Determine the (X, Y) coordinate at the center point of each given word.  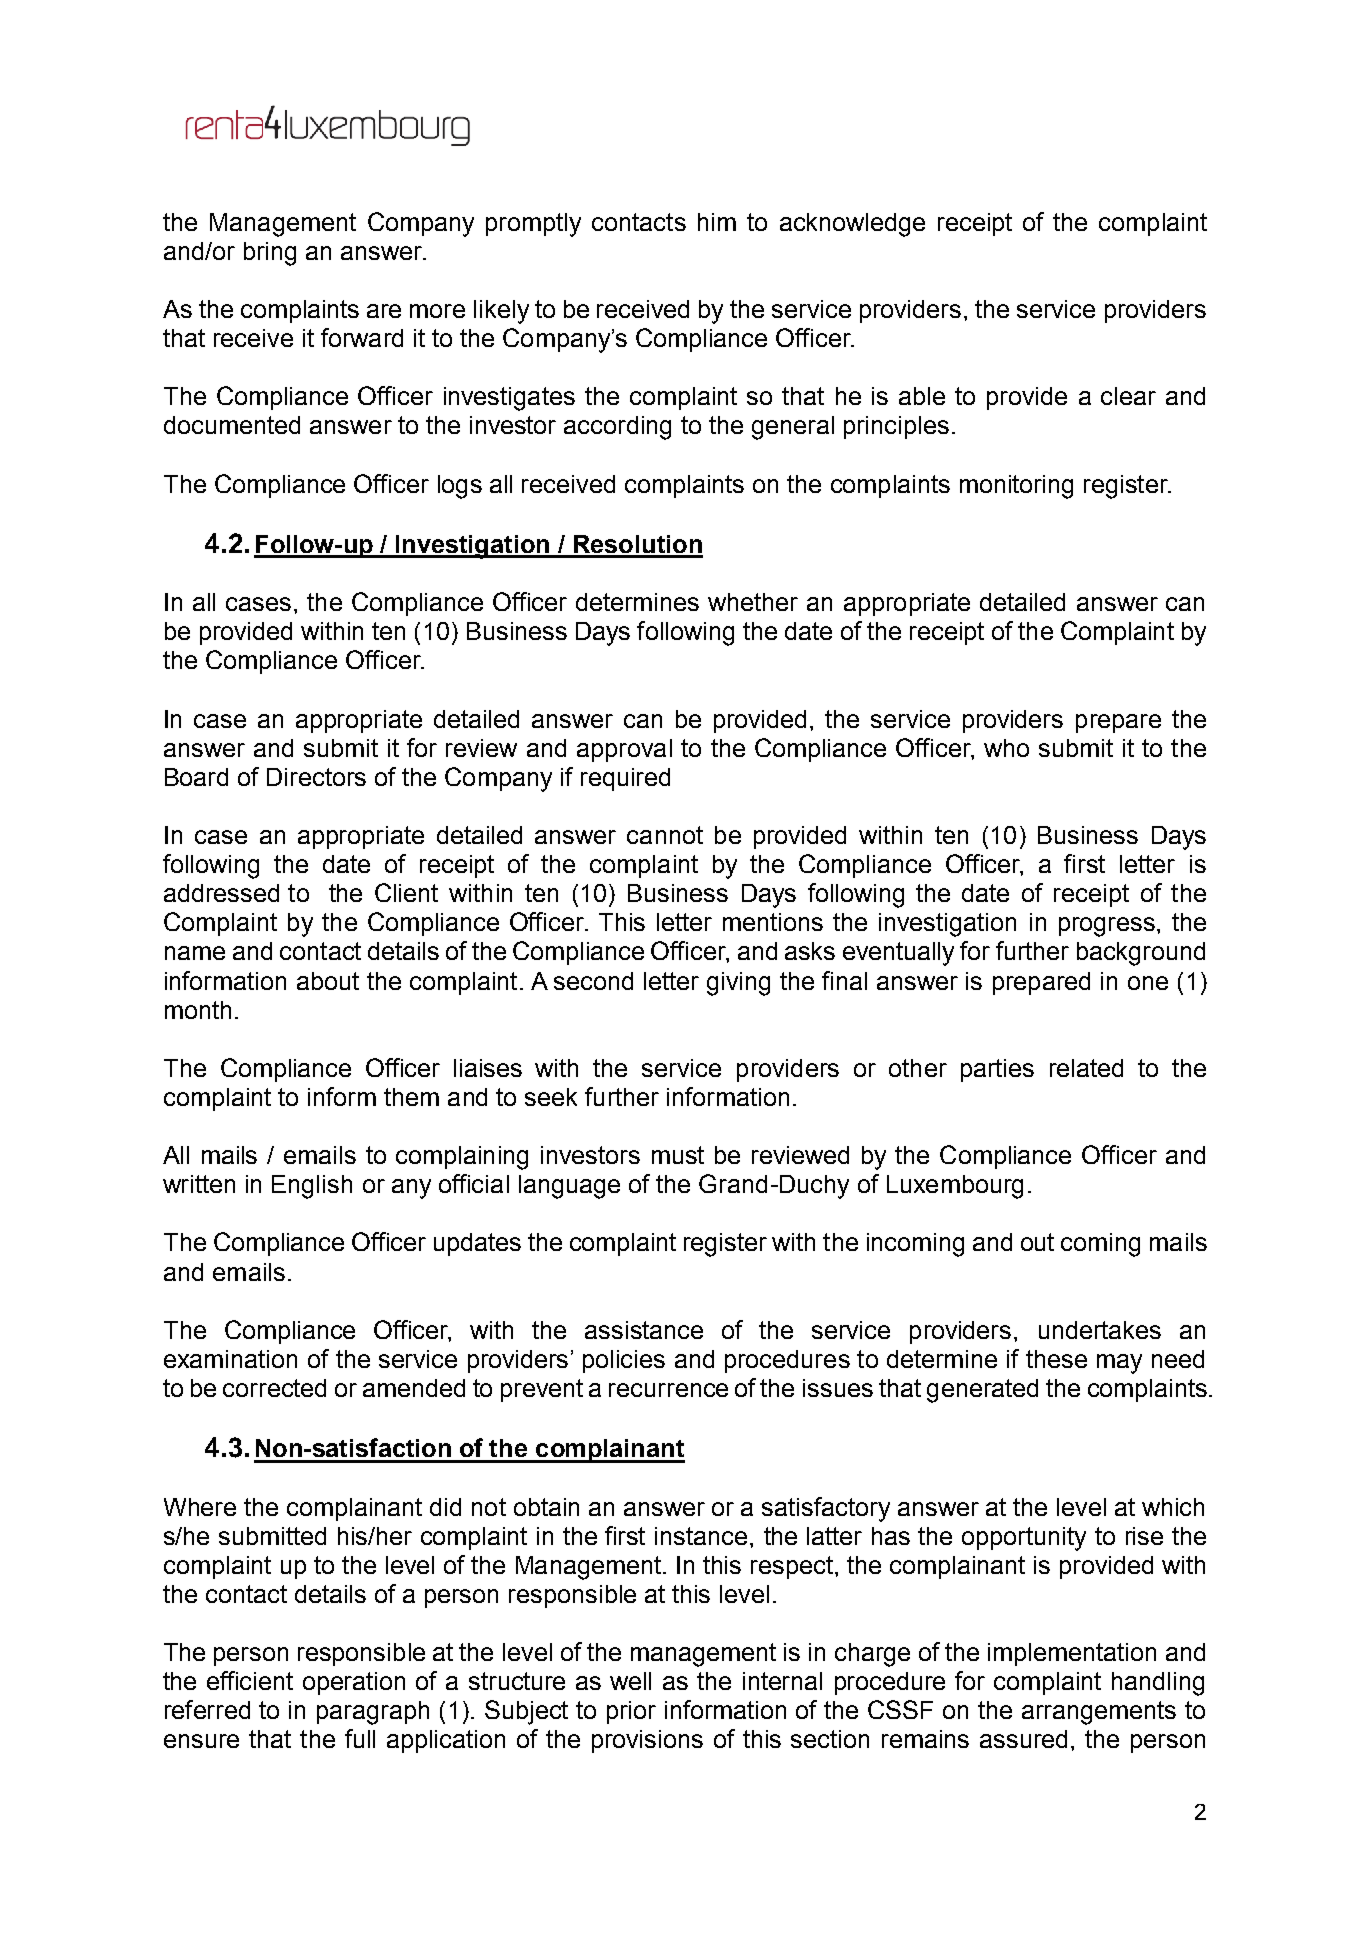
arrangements (1099, 1713)
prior (631, 1712)
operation (354, 1683)
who (1006, 748)
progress (1107, 927)
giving (738, 984)
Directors (316, 777)
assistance (644, 1330)
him (717, 222)
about (328, 981)
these (1056, 1359)
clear (1128, 396)
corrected (274, 1388)
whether (753, 602)
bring (270, 254)
